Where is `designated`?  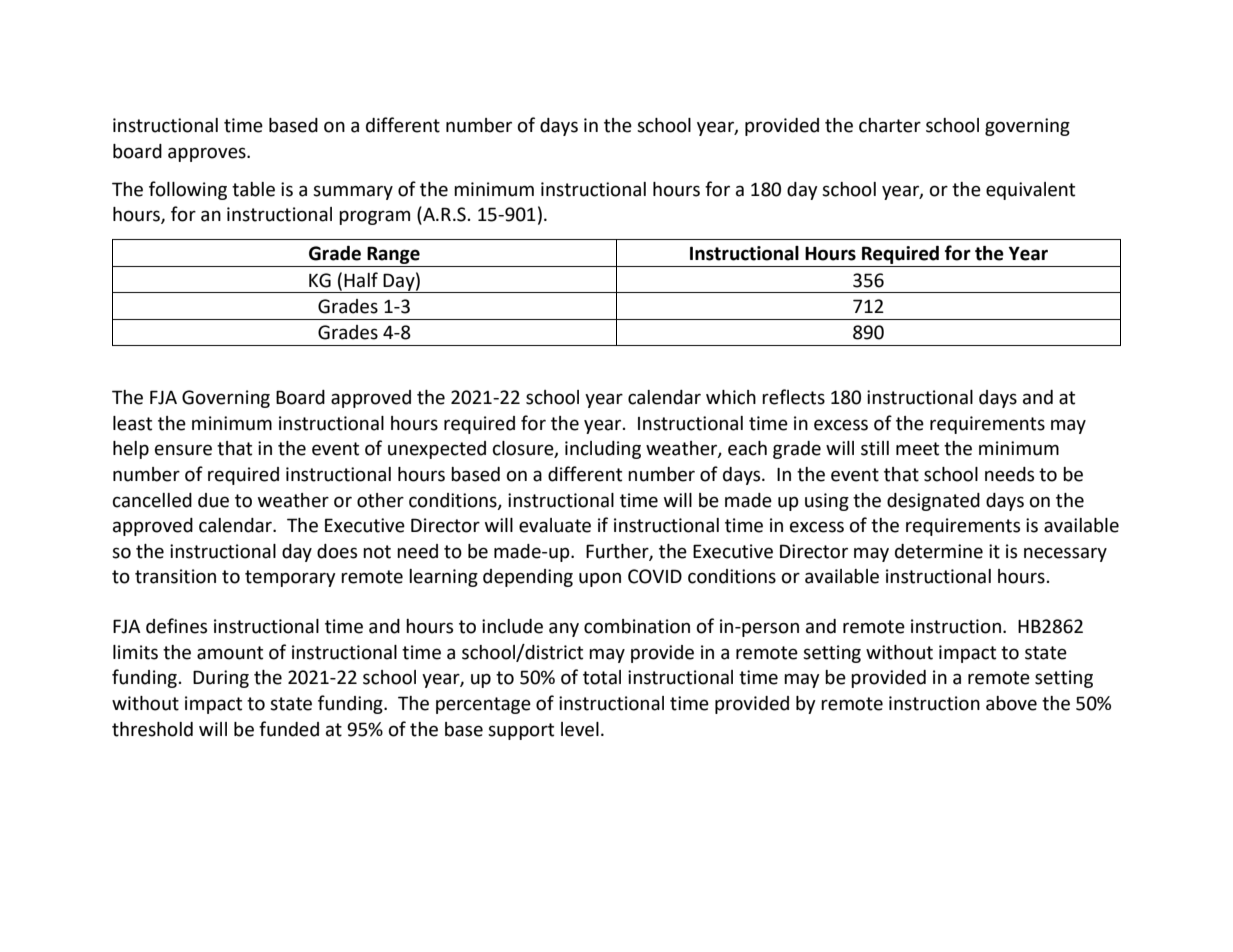
designated is located at coordinates (933, 502).
